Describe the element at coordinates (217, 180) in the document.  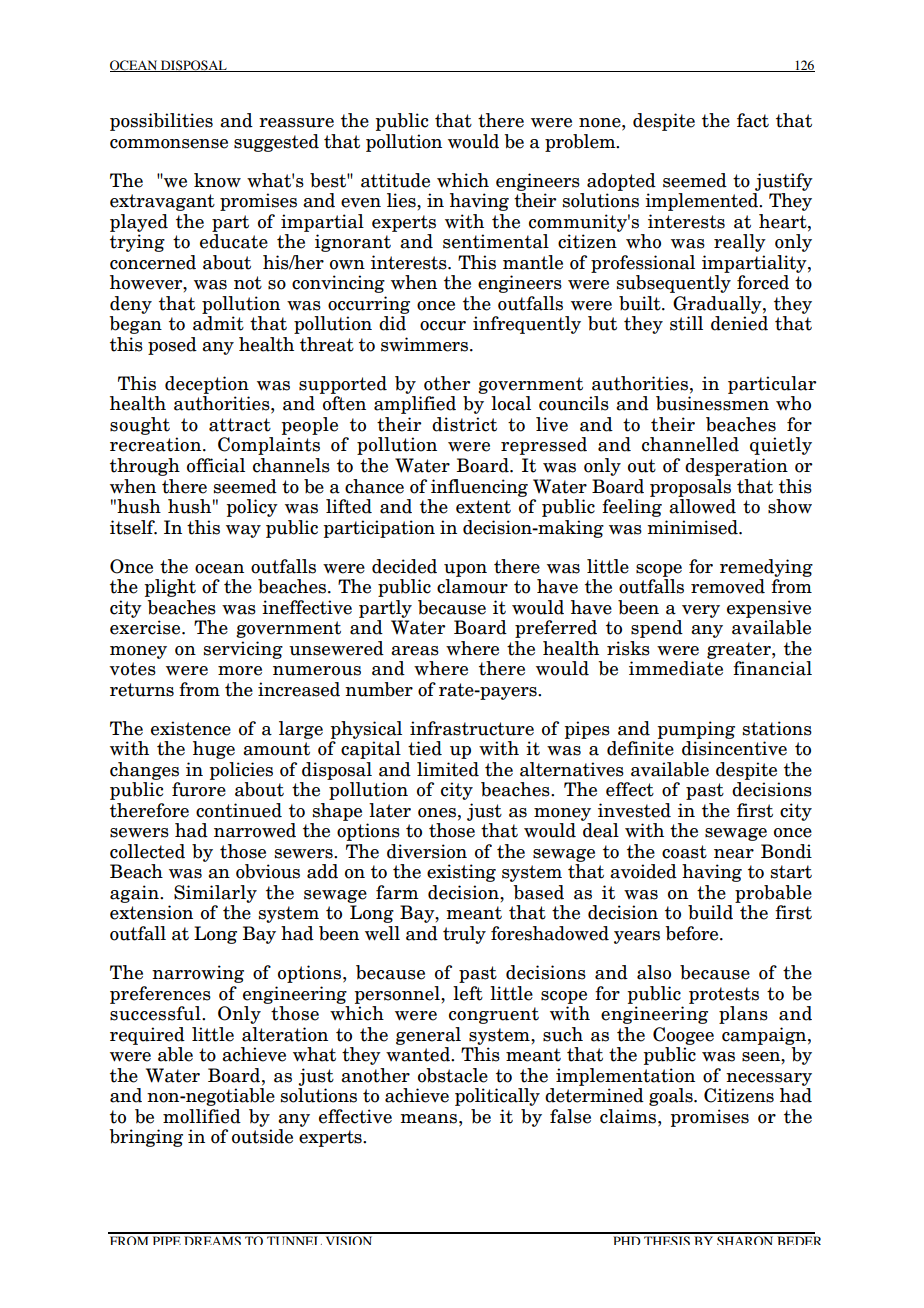
I see `know` at that location.
